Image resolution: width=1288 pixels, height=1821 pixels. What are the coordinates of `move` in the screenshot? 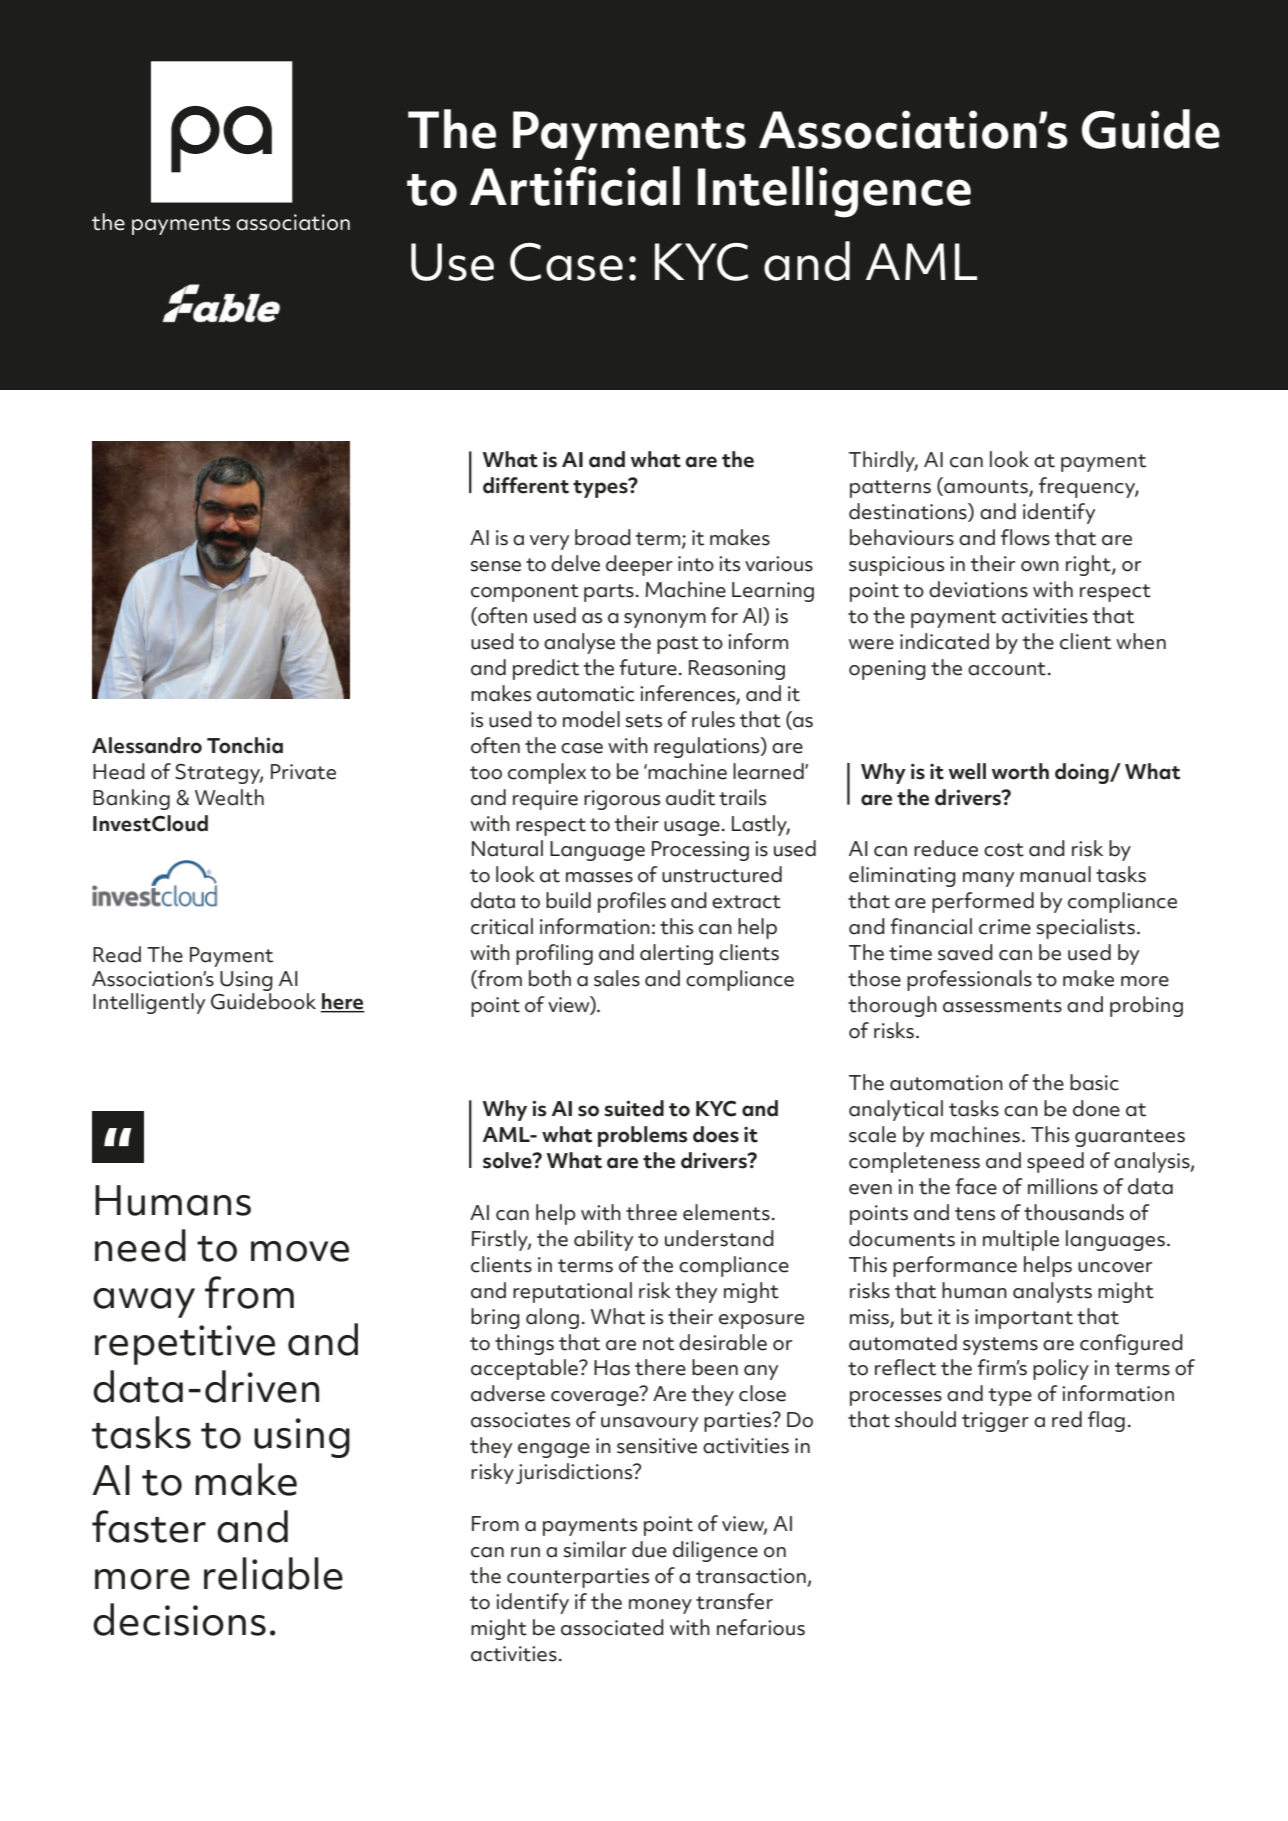 It's located at (300, 1251).
